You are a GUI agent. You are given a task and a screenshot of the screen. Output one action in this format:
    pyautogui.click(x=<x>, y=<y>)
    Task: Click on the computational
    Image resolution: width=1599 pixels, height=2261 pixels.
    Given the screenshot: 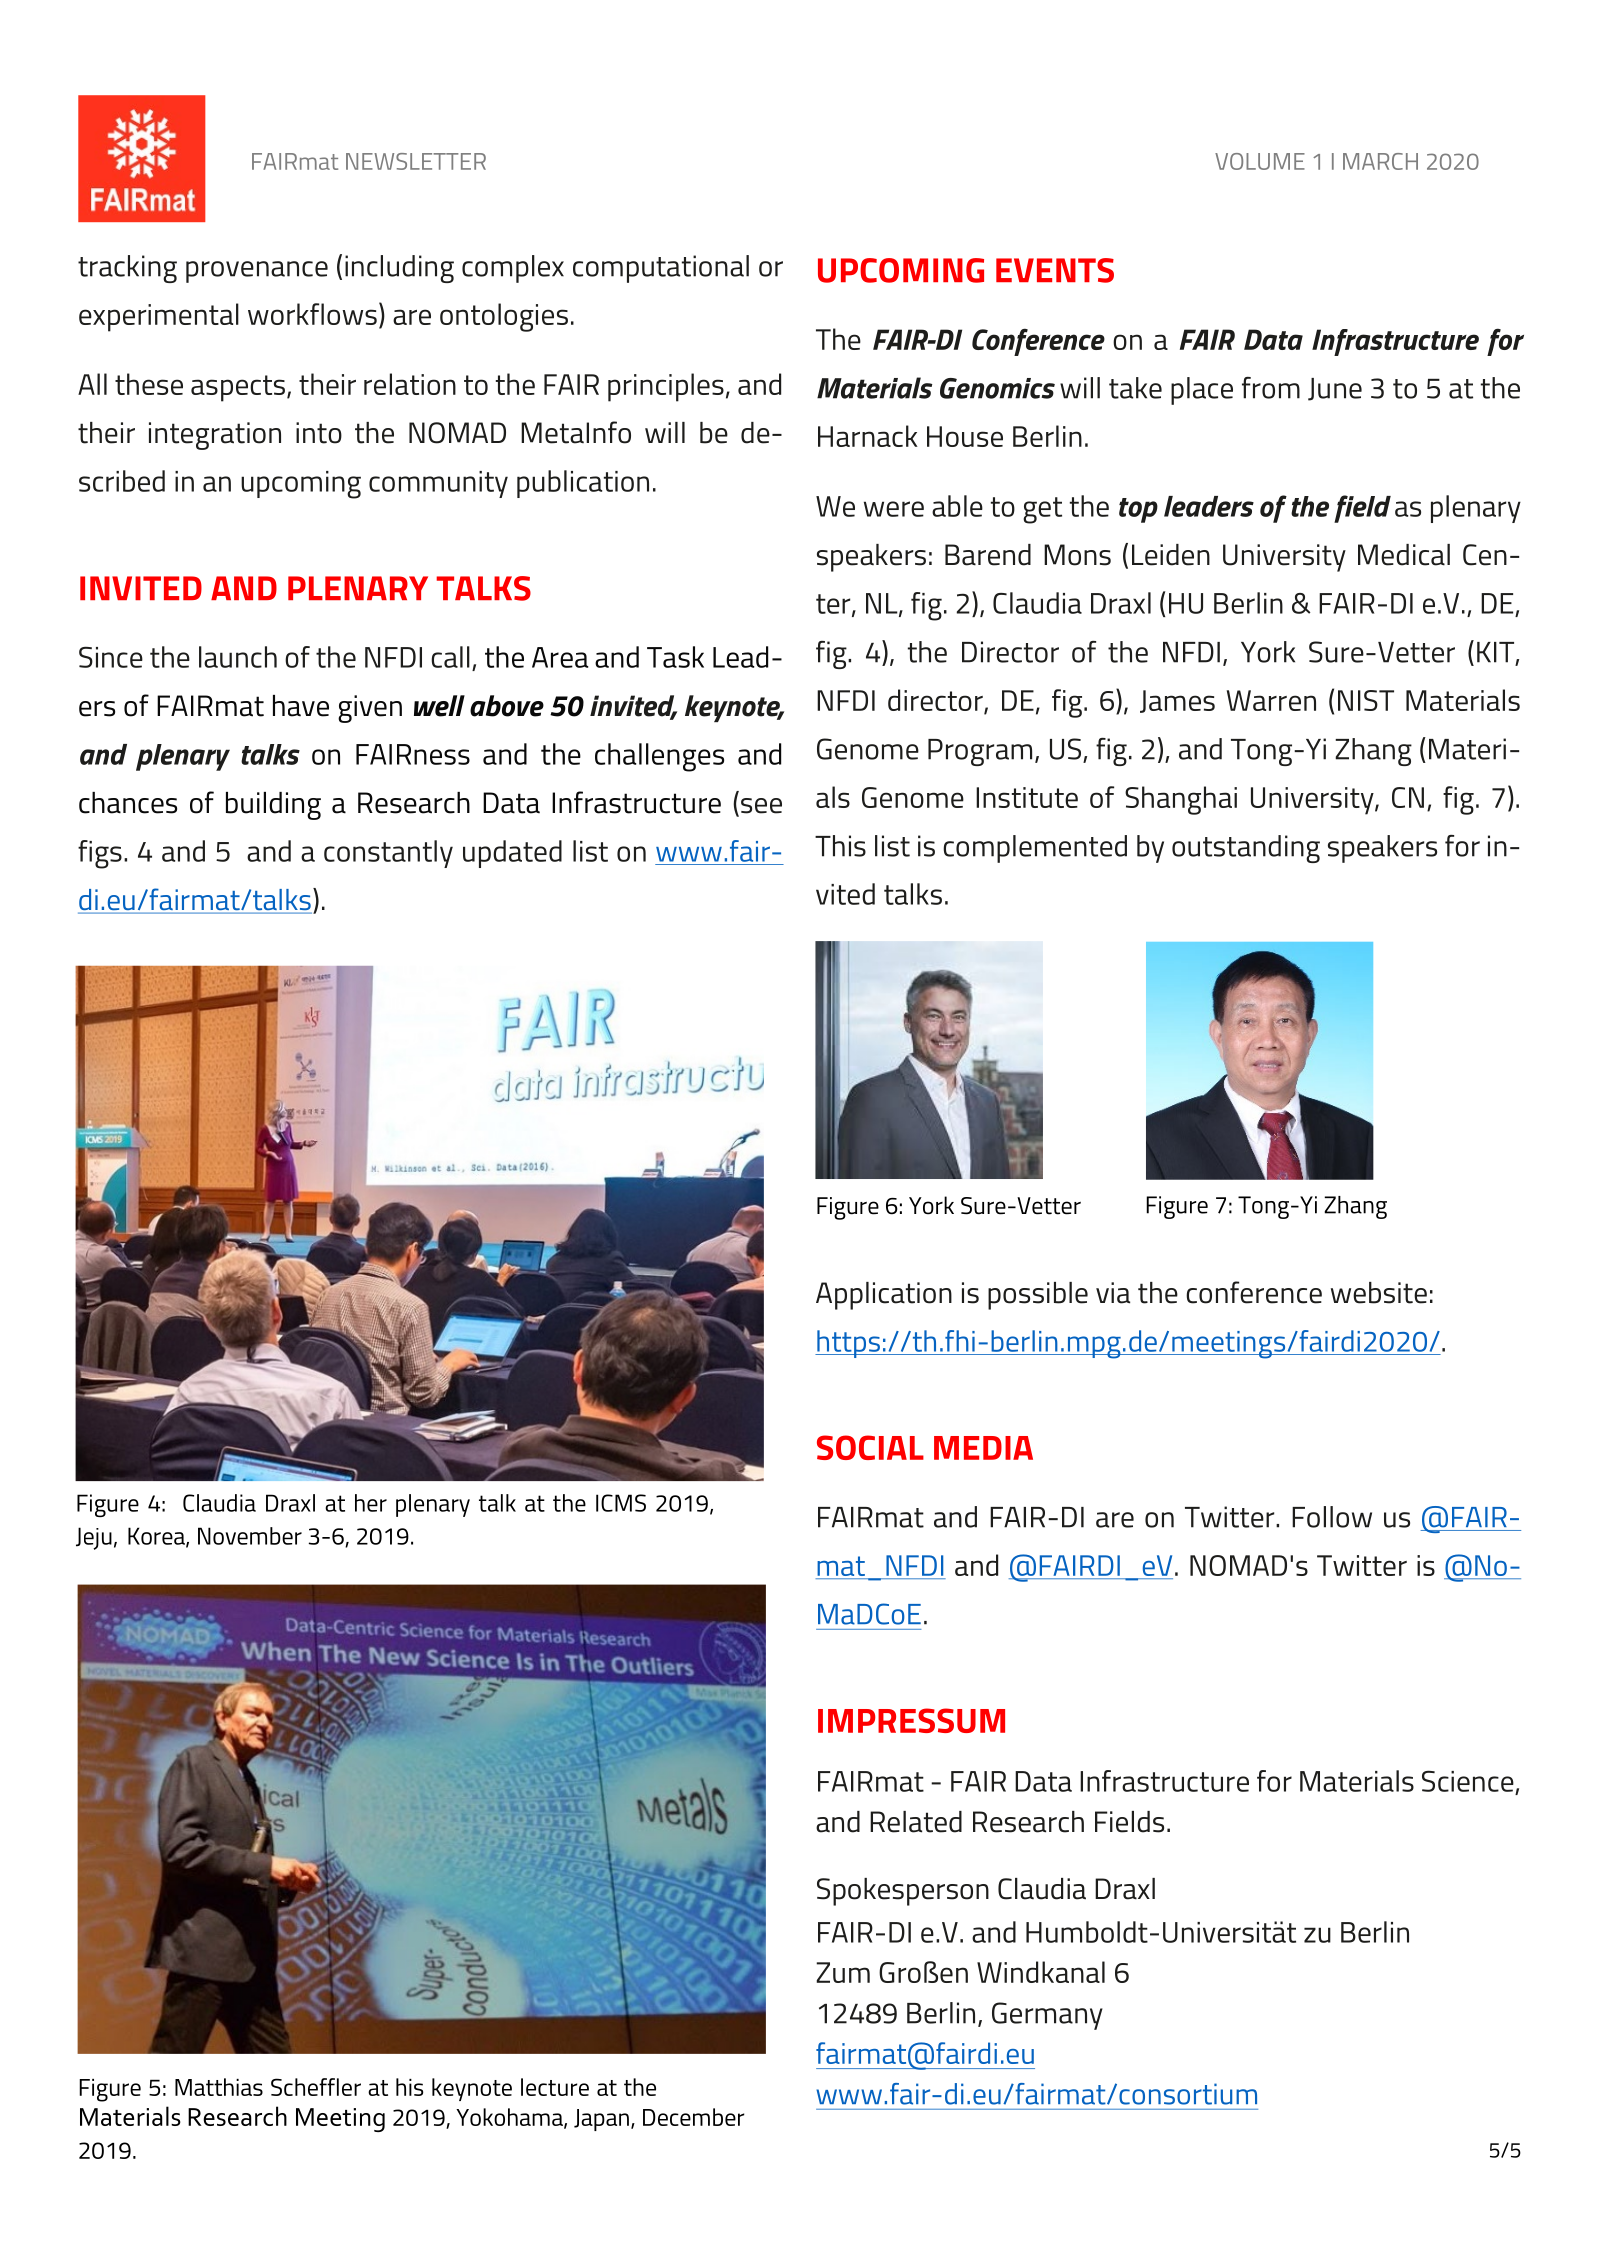 What is the action you would take?
    pyautogui.click(x=661, y=269)
